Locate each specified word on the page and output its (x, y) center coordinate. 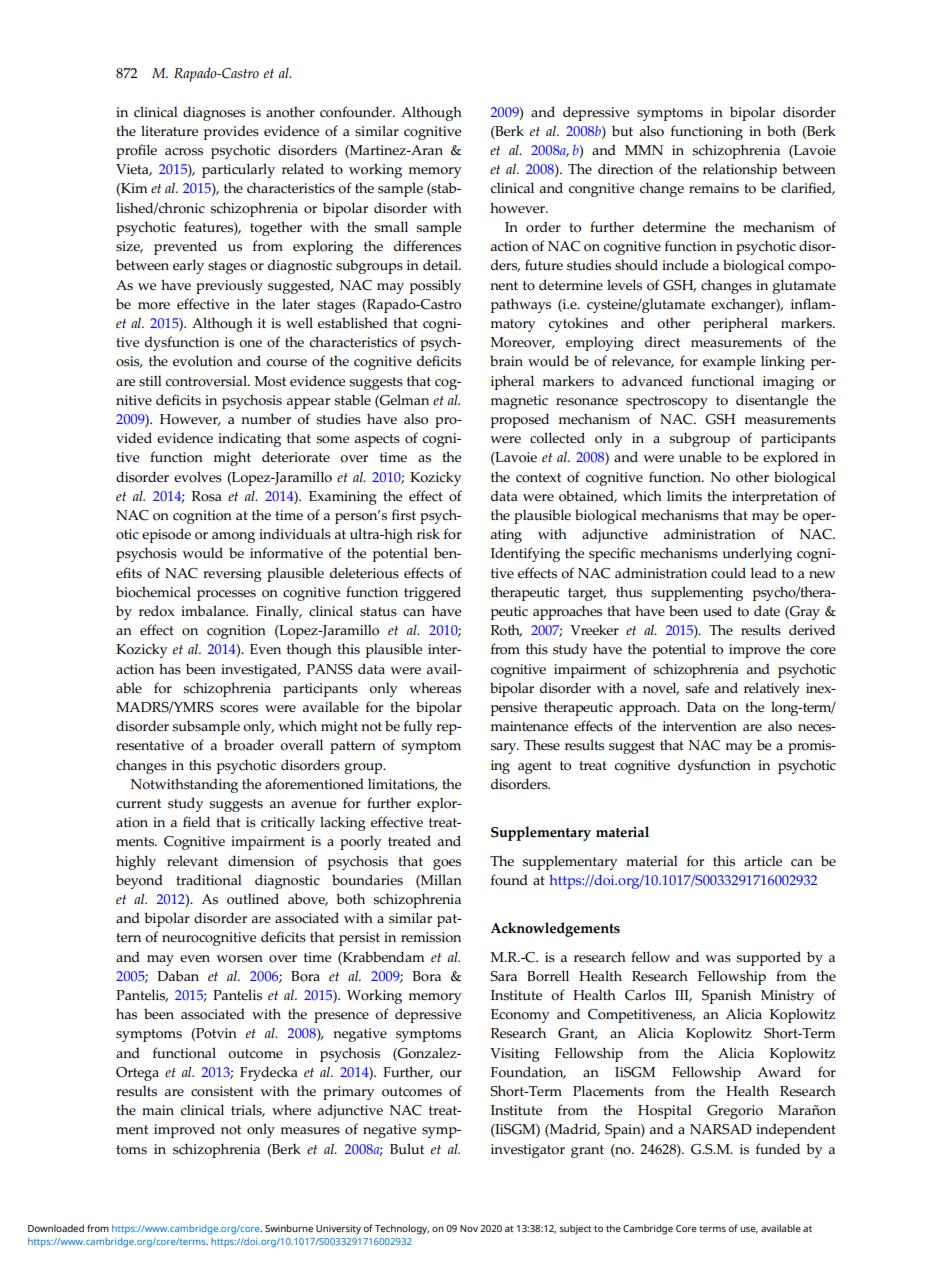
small (391, 227)
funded (778, 1148)
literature (169, 131)
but (622, 131)
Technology (402, 1229)
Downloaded (56, 1228)
